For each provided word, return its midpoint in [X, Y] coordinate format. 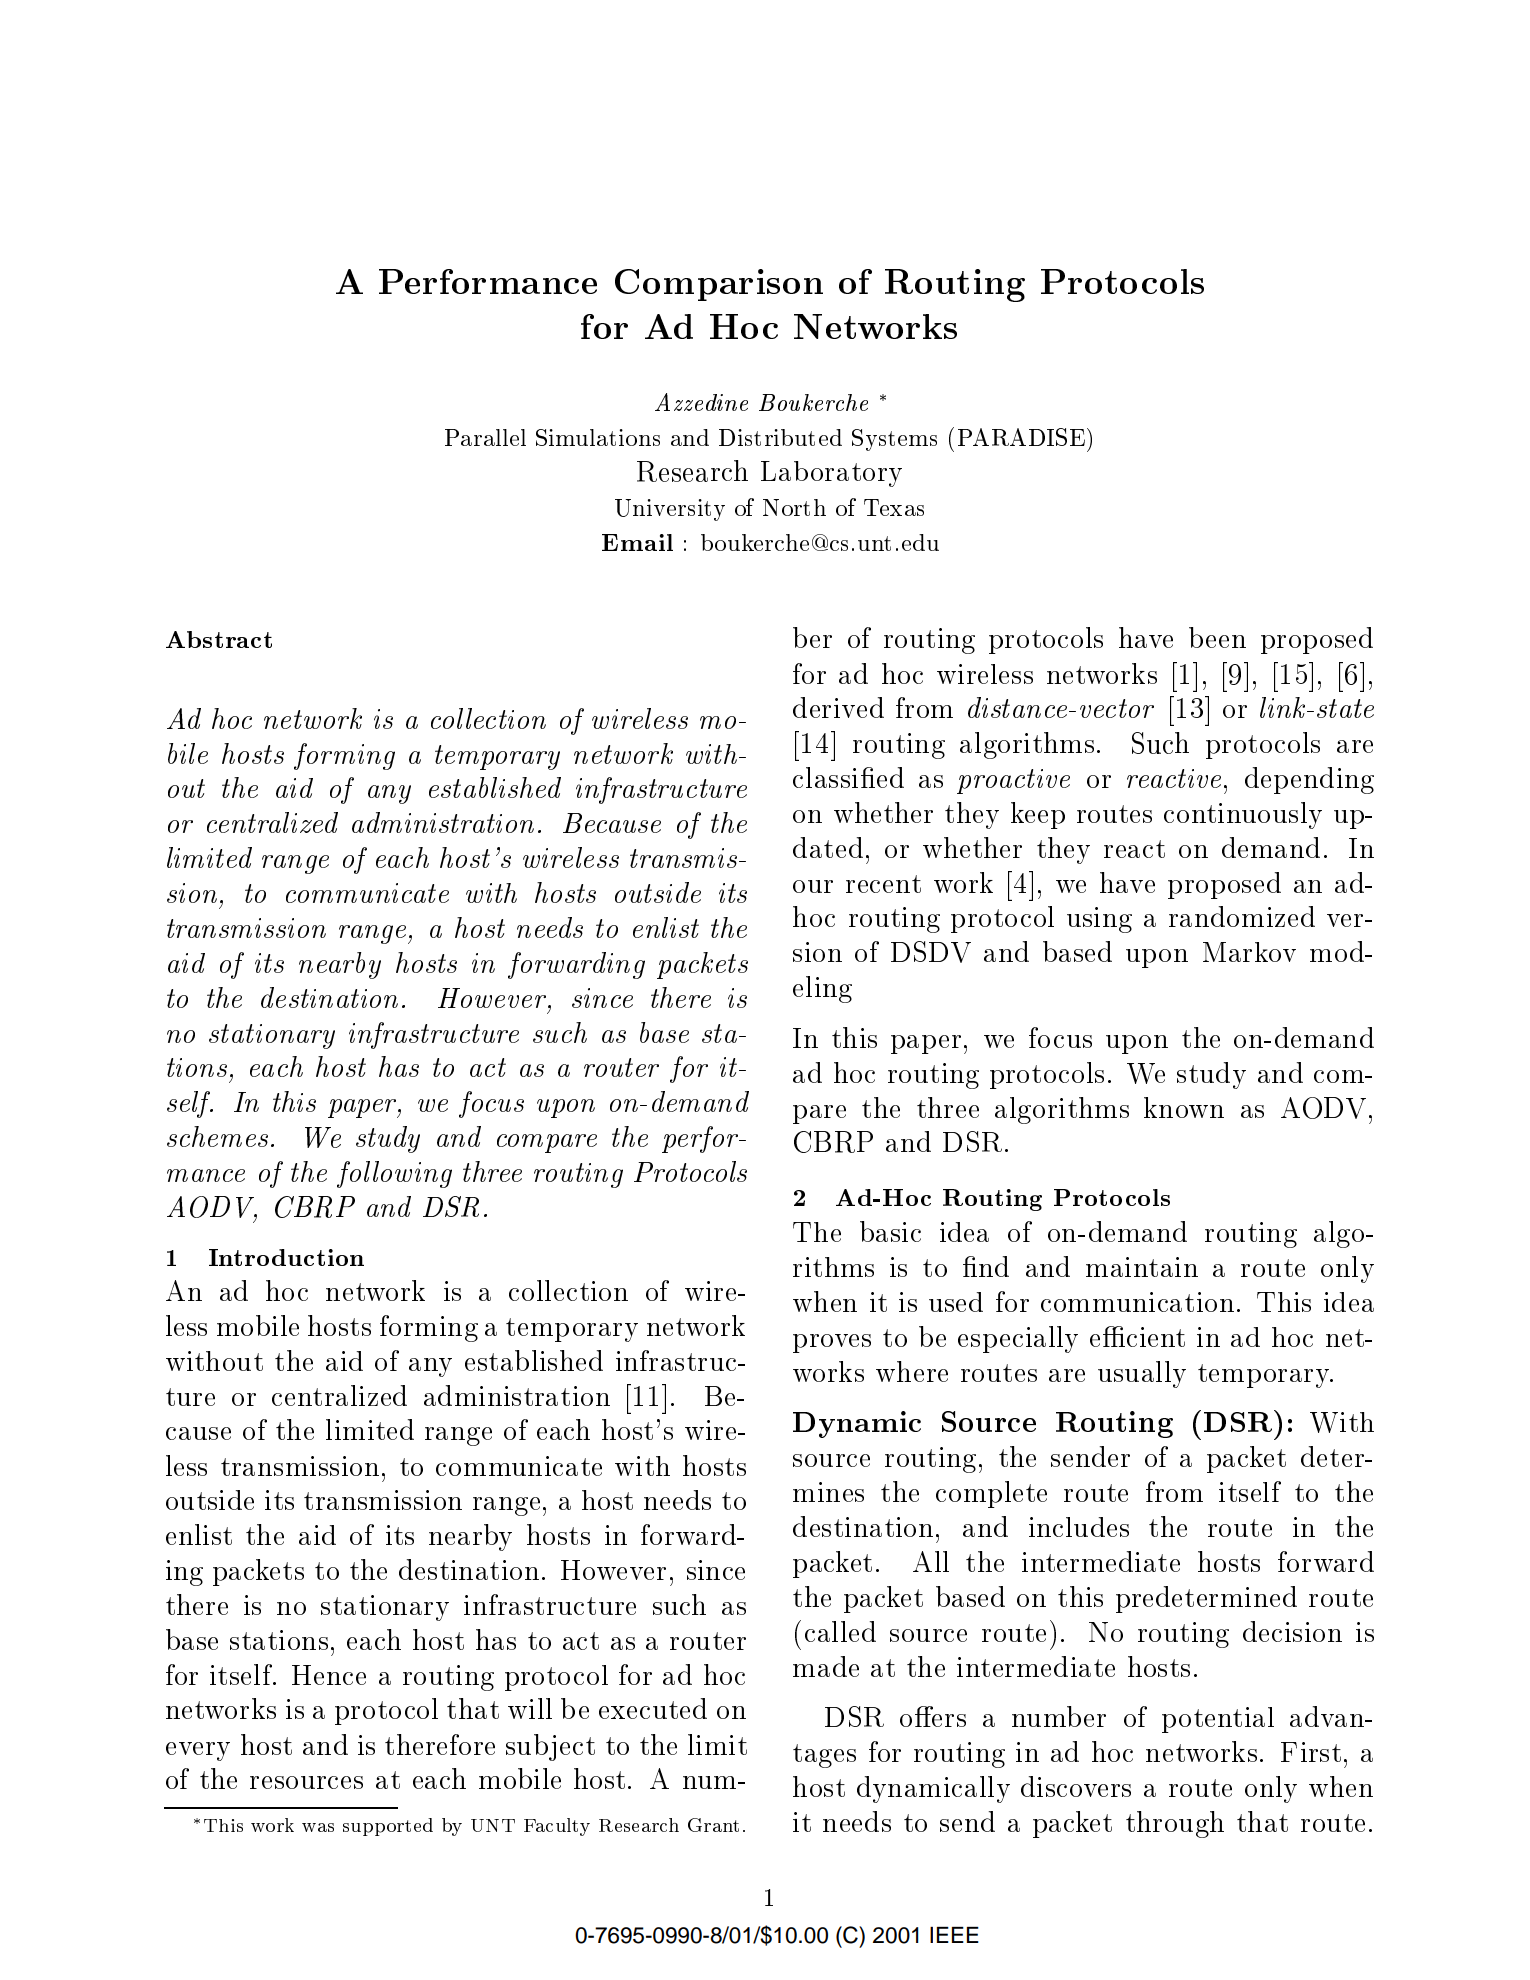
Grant [713, 1825]
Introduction [286, 1257]
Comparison [719, 285]
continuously [1243, 815]
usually [1142, 1374]
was [318, 1827]
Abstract [219, 639]
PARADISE [1023, 437]
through [1175, 1824]
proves [832, 1343]
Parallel [485, 437]
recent [883, 884]
